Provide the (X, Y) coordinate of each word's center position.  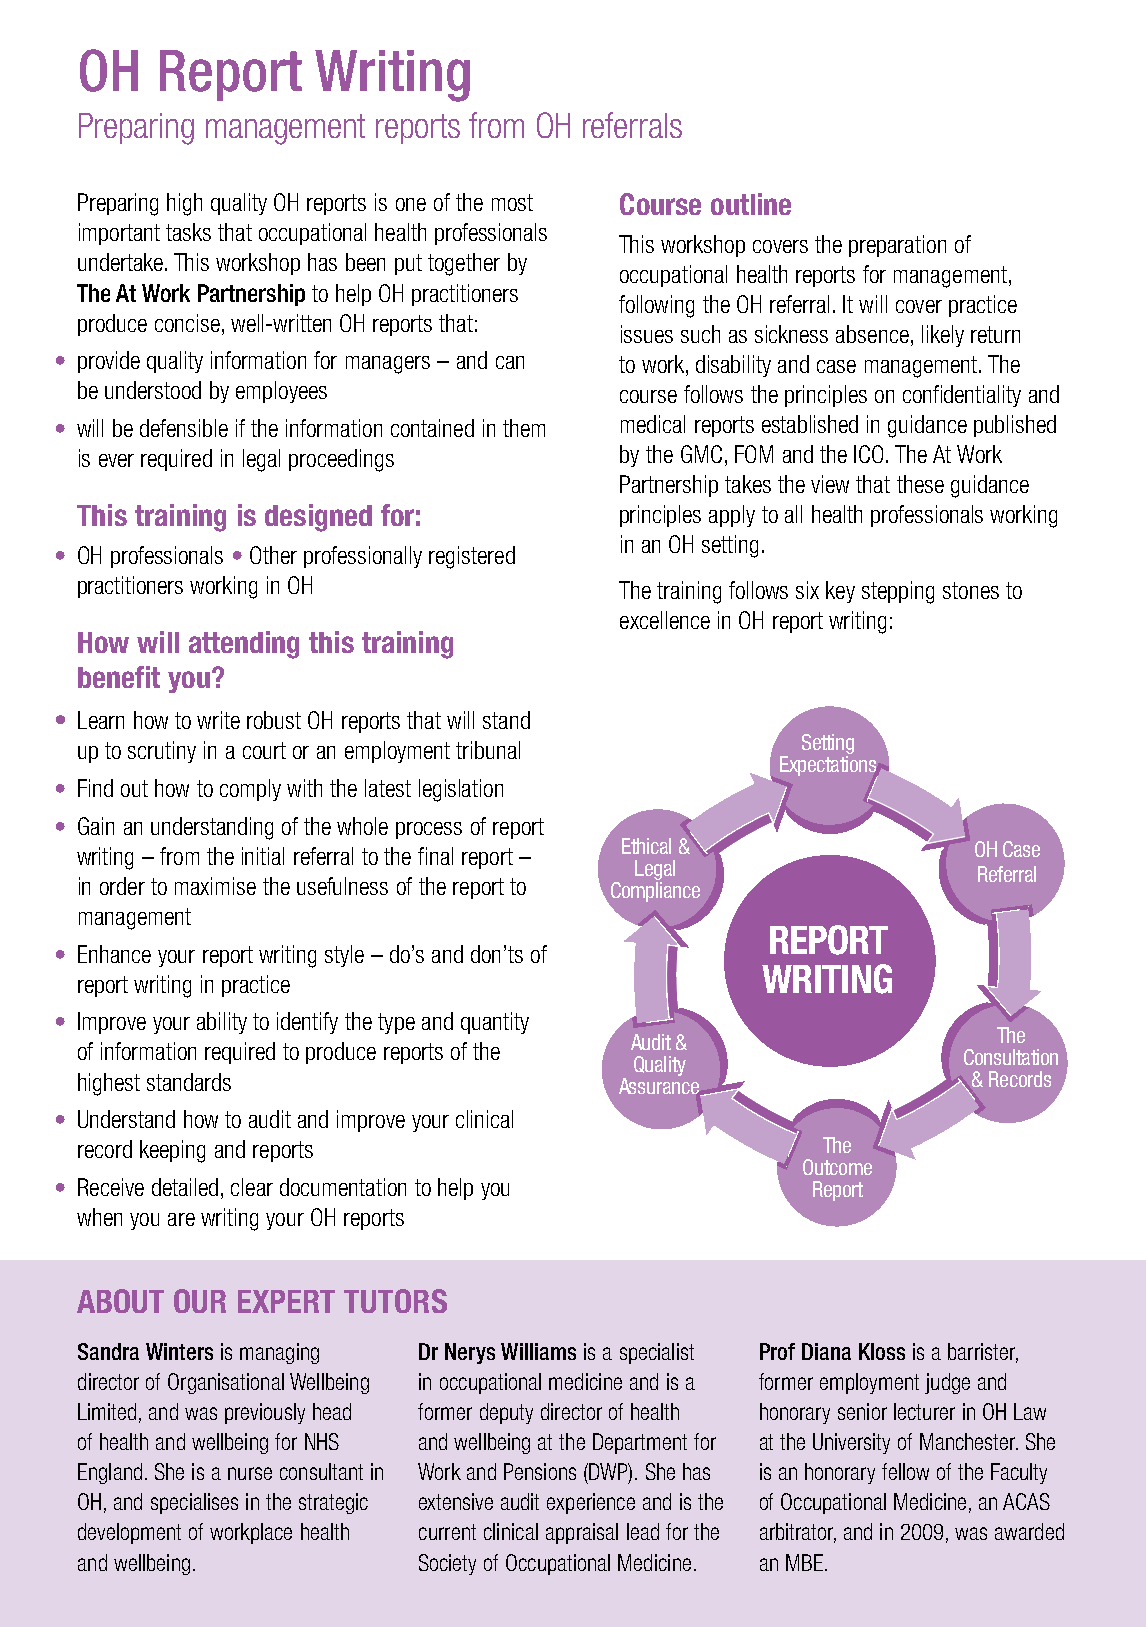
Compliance (654, 891)
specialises (194, 1503)
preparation (897, 246)
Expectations (829, 765)
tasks (188, 232)
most (512, 202)
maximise (215, 886)
